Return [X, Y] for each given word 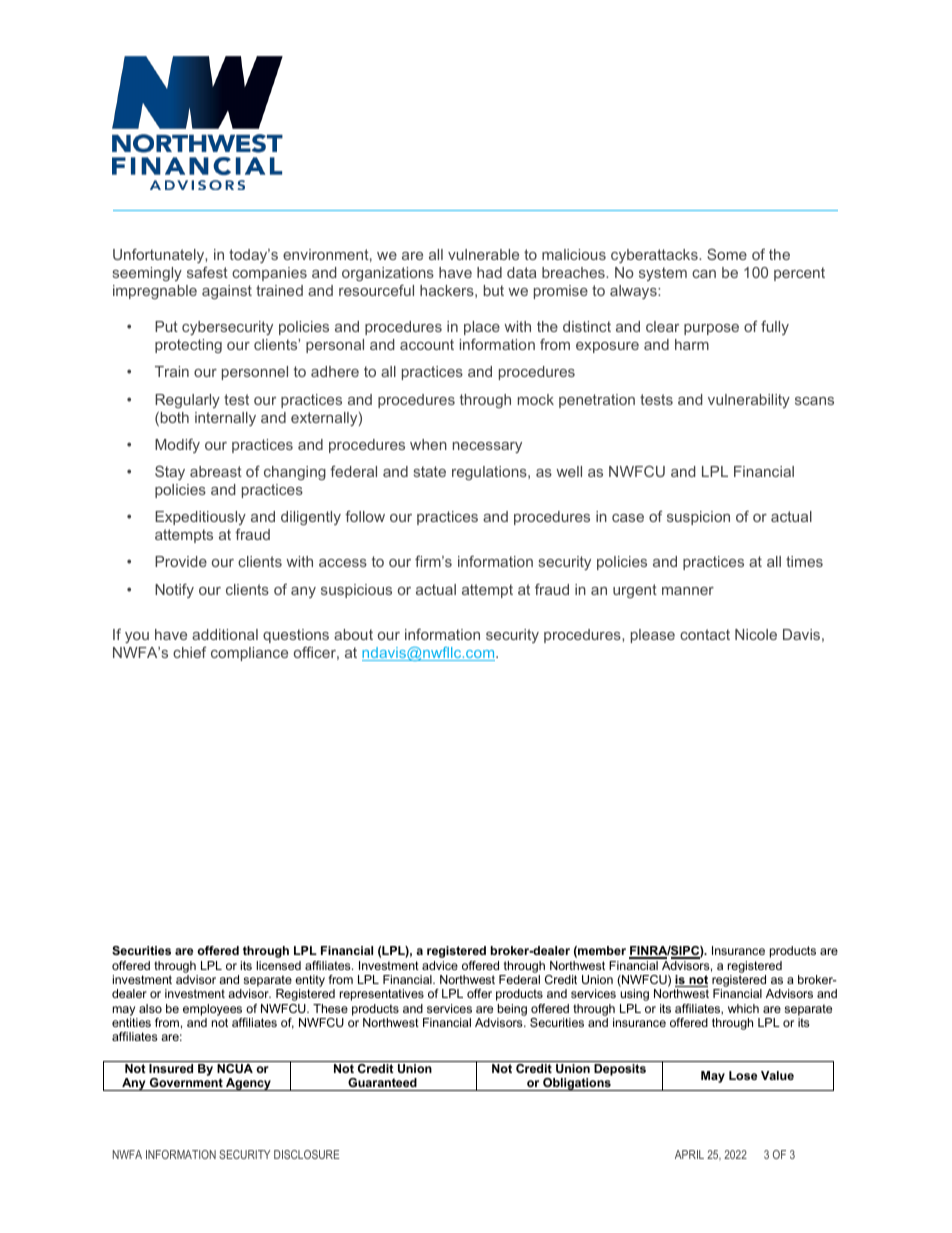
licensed [278, 965]
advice [440, 965]
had [489, 272]
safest [207, 272]
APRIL [689, 1154]
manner [688, 591]
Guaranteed [382, 1082]
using [634, 995]
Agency [248, 1084]
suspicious [356, 591]
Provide [181, 561]
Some [727, 254]
